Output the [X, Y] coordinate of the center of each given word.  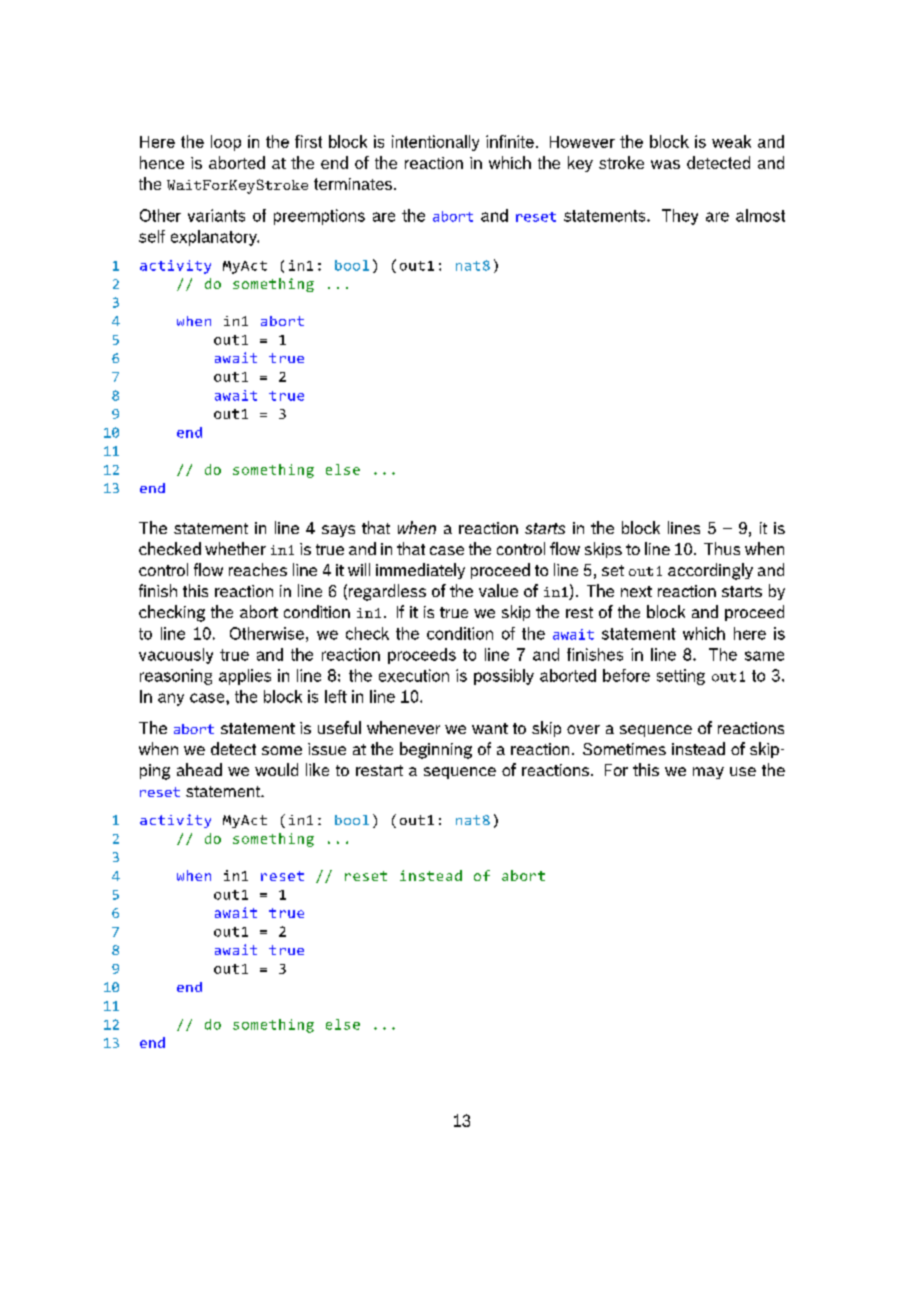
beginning [436, 750]
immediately [420, 571]
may [708, 773]
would [276, 769]
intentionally [435, 143]
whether [235, 548]
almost [760, 215]
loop [226, 143]
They [680, 217]
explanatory [215, 238]
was [665, 164]
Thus [722, 548]
